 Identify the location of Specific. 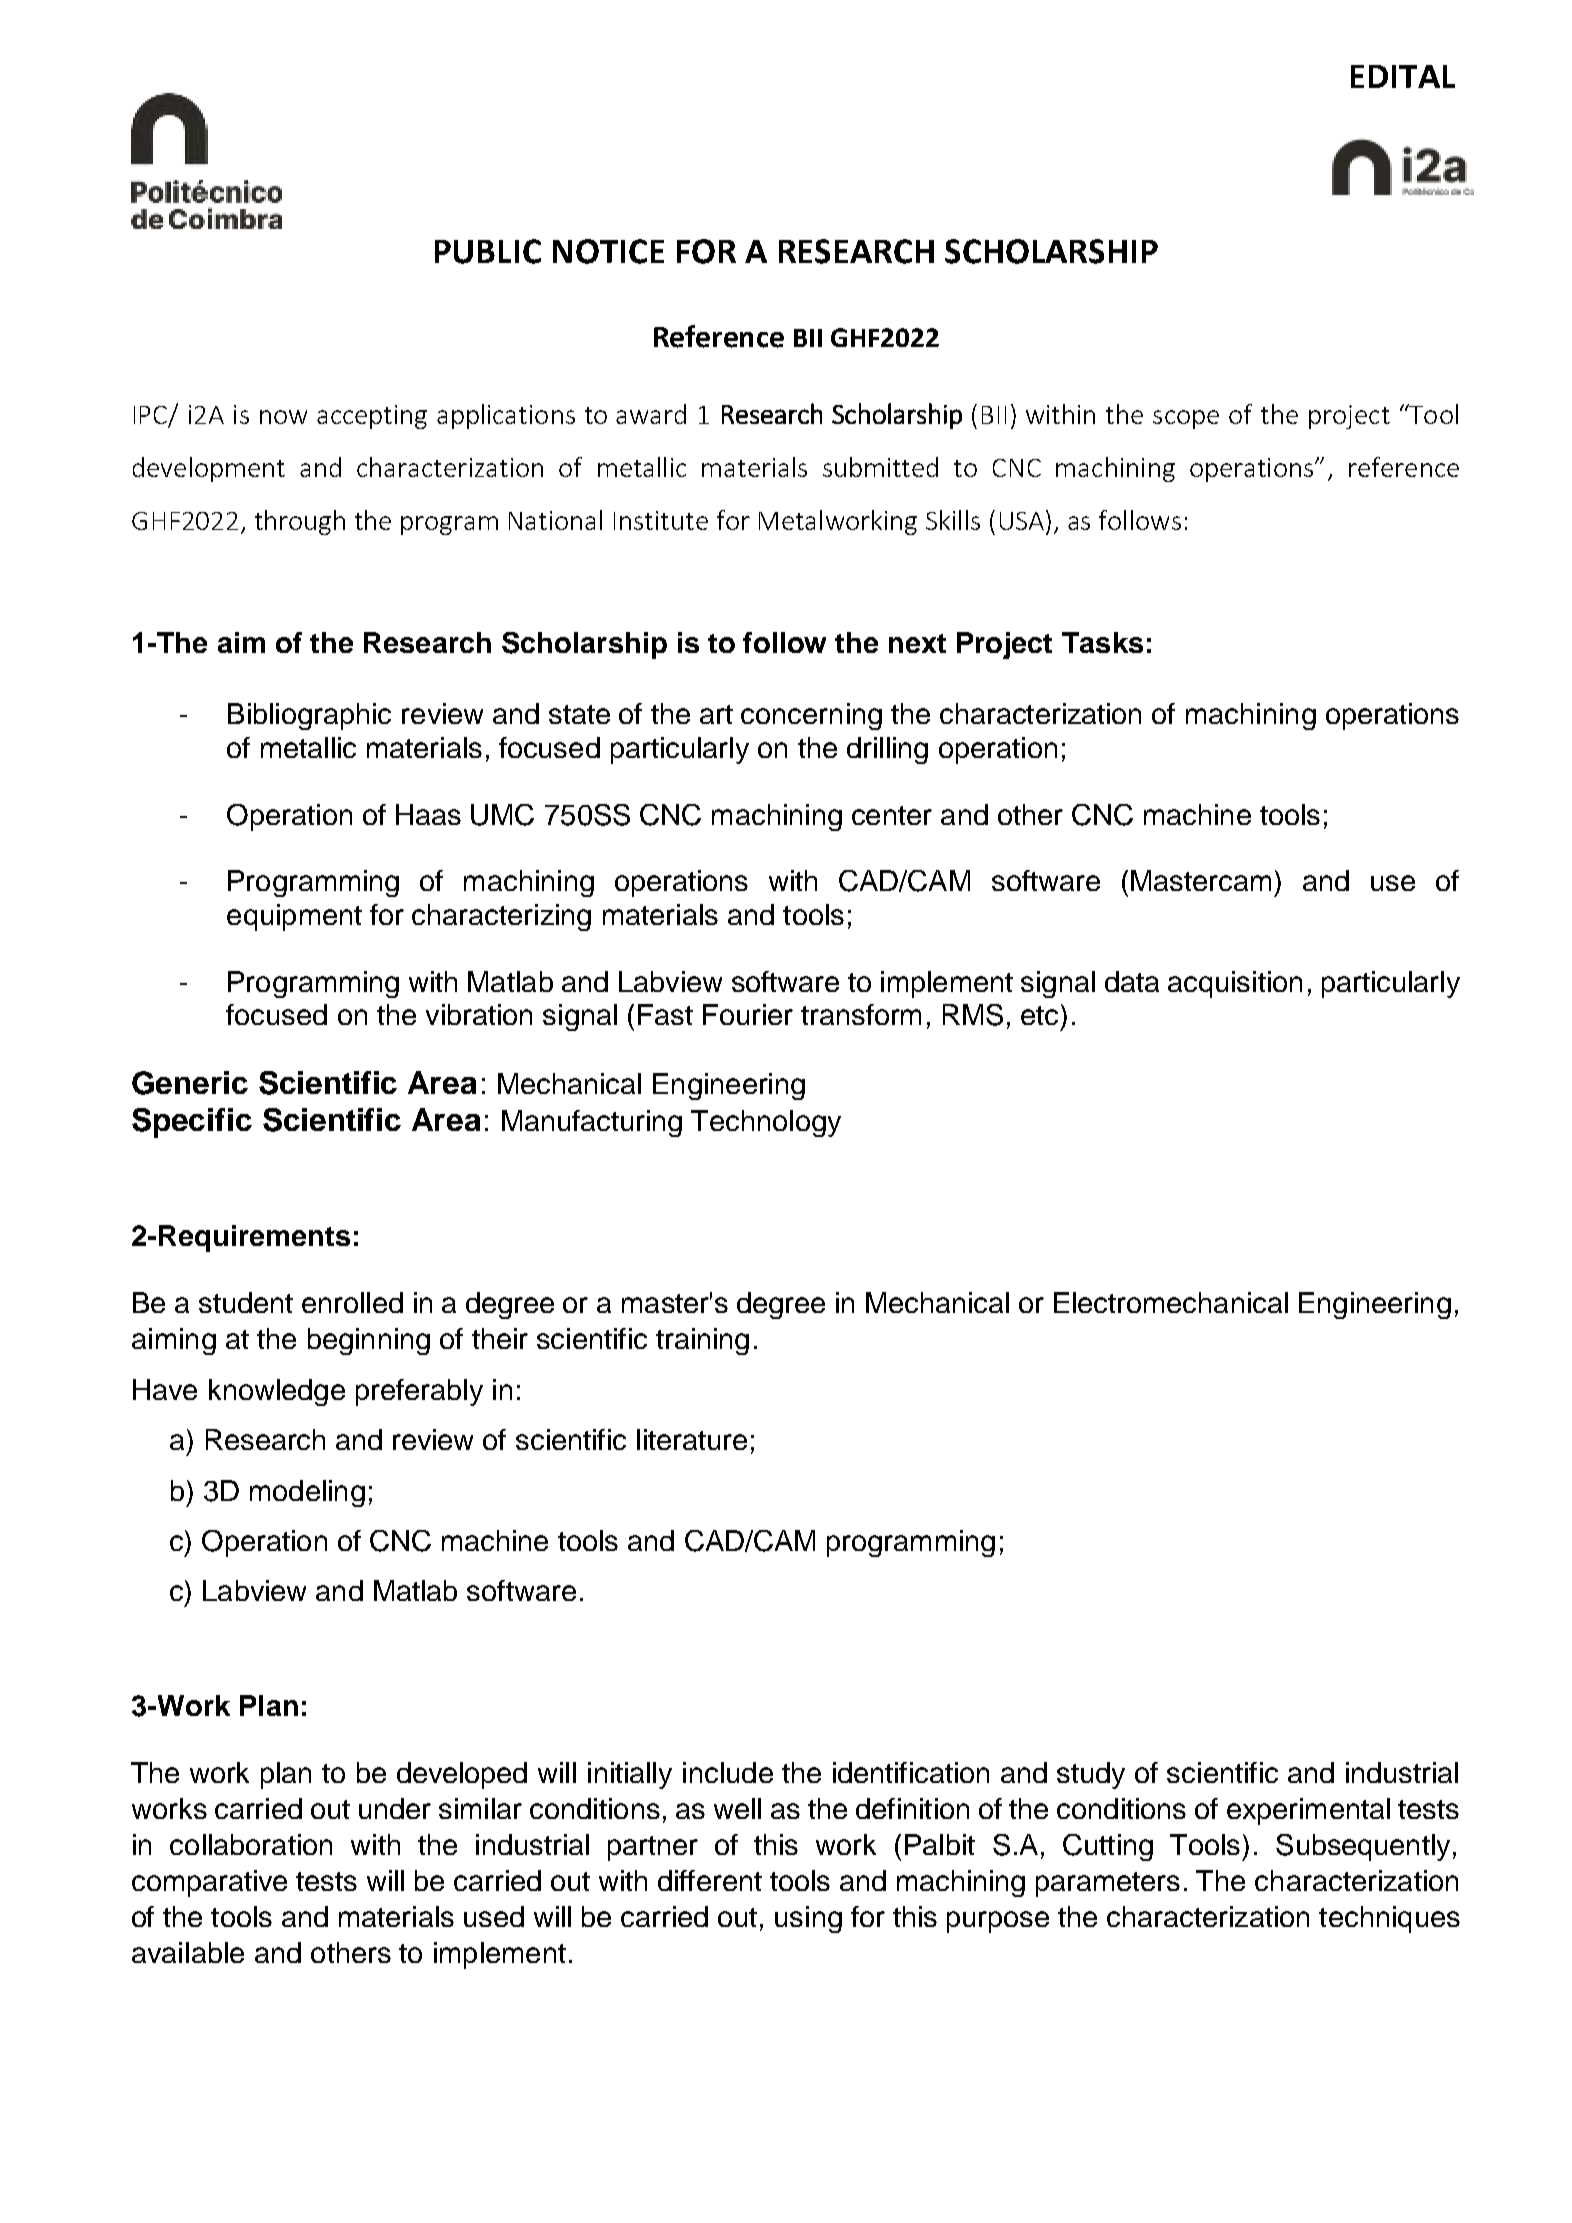
(192, 1123).
